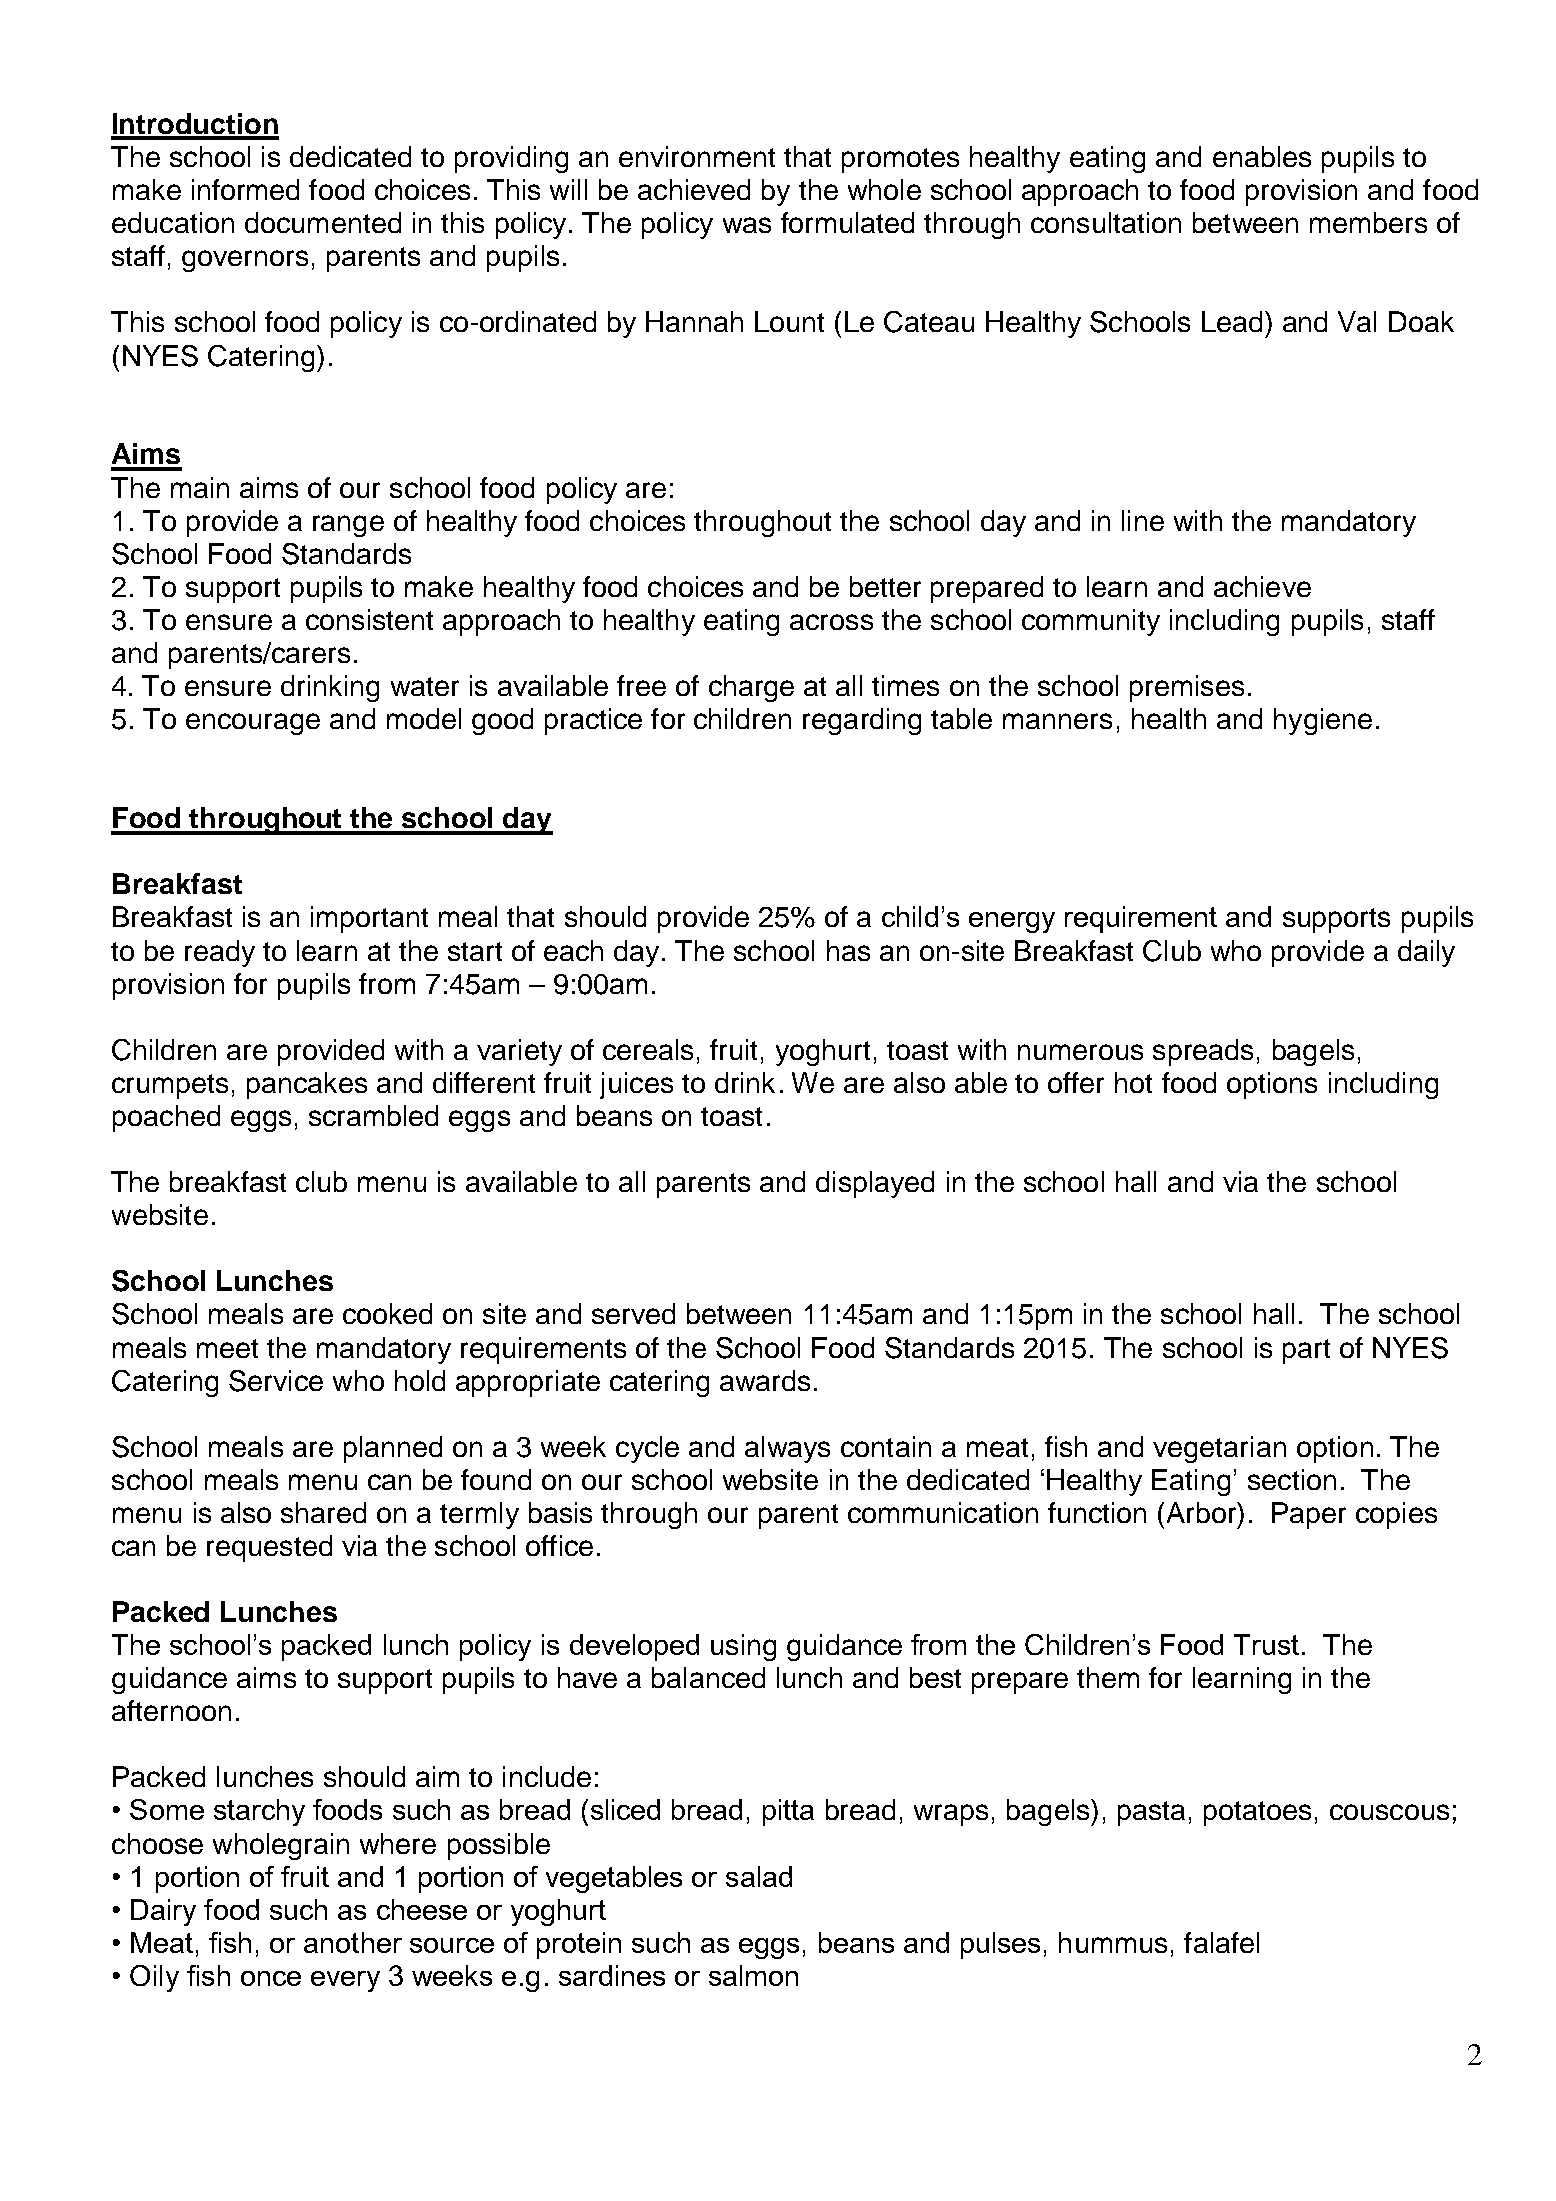 This screenshot has height=2201, width=1556. Describe the element at coordinates (1368, 222) in the screenshot. I see `members` at that location.
